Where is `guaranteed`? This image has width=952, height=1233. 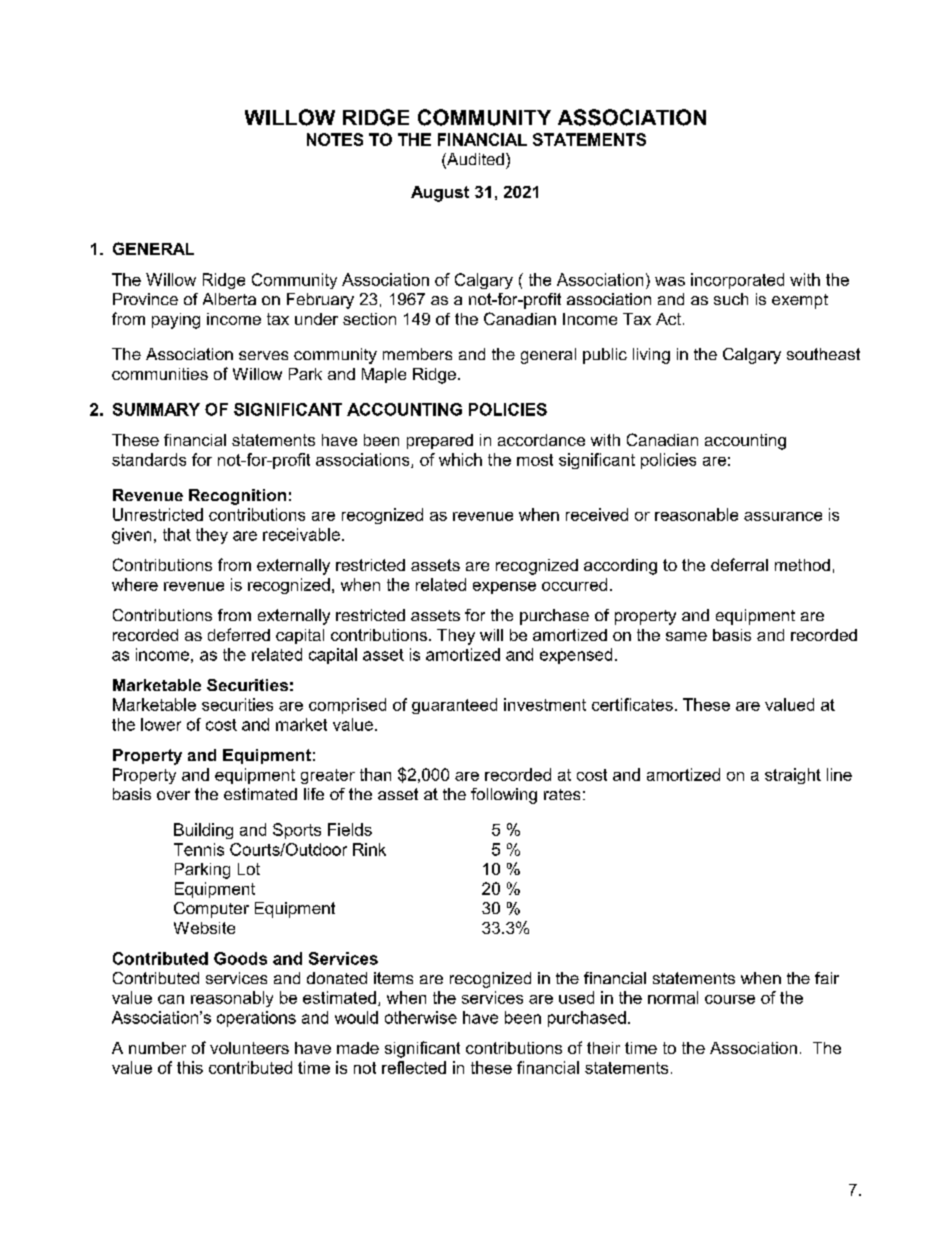 guaranteed is located at coordinates (454, 706).
